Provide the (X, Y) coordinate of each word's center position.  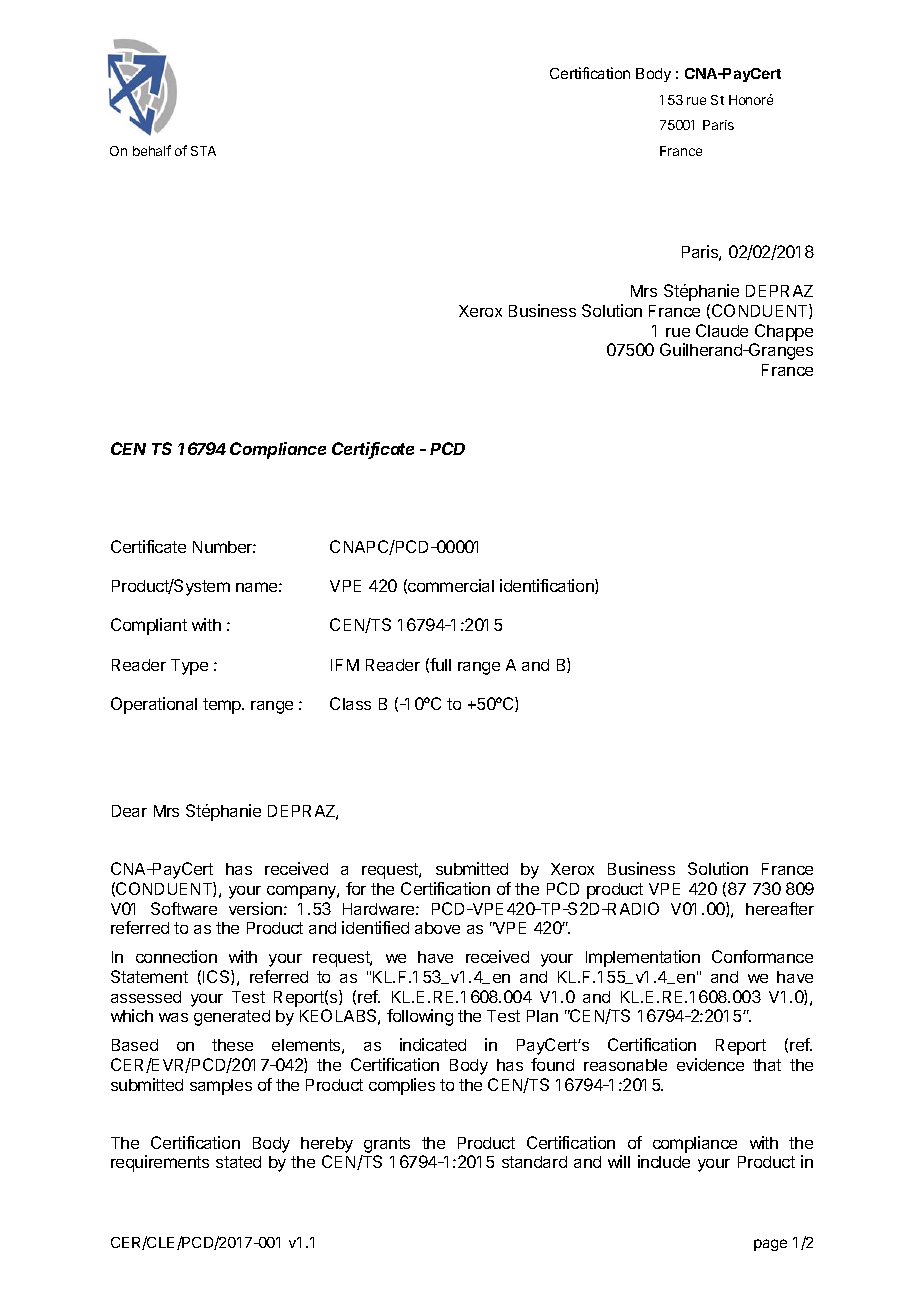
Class (350, 703)
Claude (722, 330)
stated (238, 1162)
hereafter (780, 908)
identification (548, 586)
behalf (152, 150)
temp (223, 706)
